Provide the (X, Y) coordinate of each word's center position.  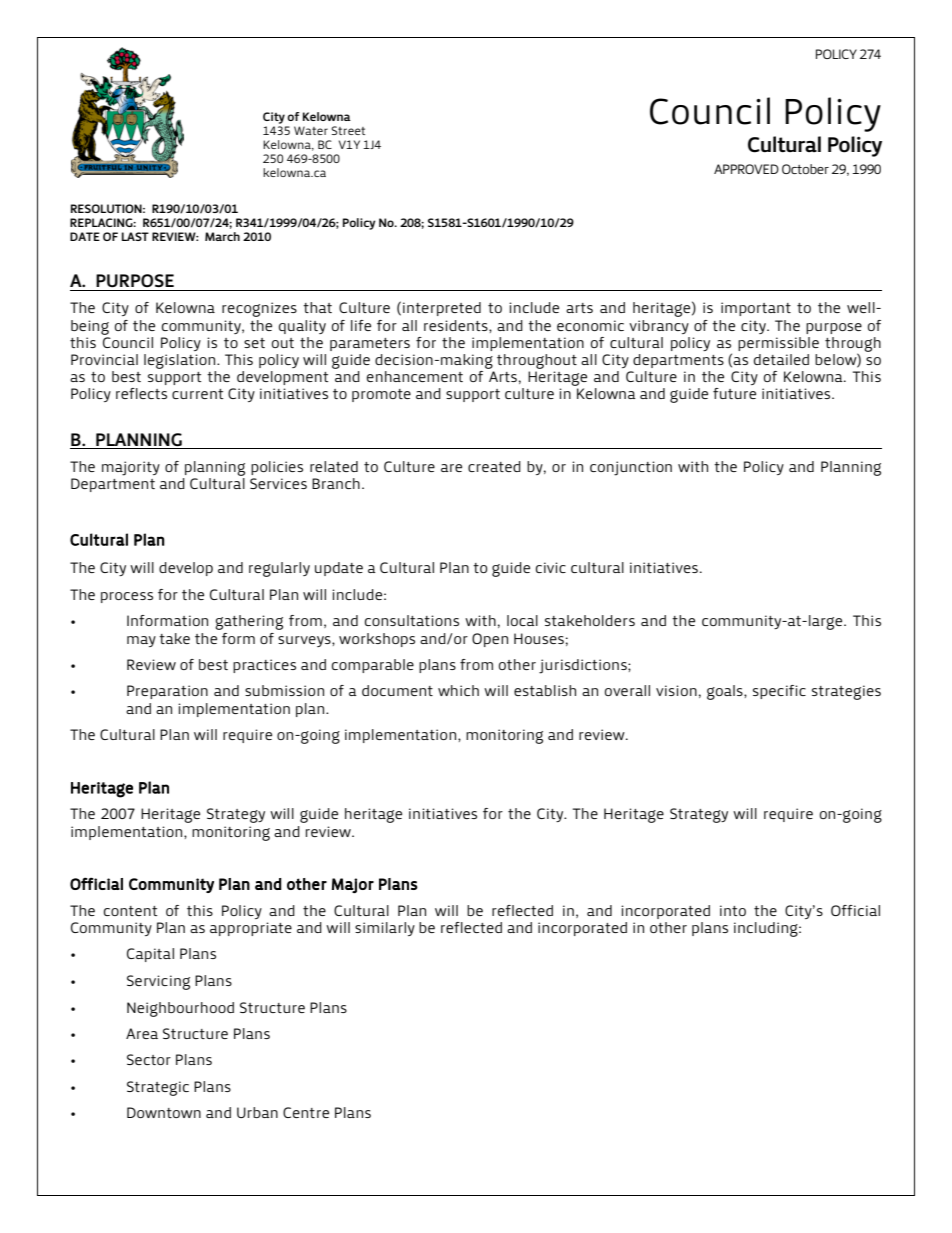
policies (277, 468)
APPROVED (746, 169)
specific (779, 692)
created (494, 466)
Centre (306, 1112)
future (734, 393)
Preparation (167, 692)
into (733, 910)
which (458, 690)
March (222, 236)
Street (348, 130)
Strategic (158, 1088)
